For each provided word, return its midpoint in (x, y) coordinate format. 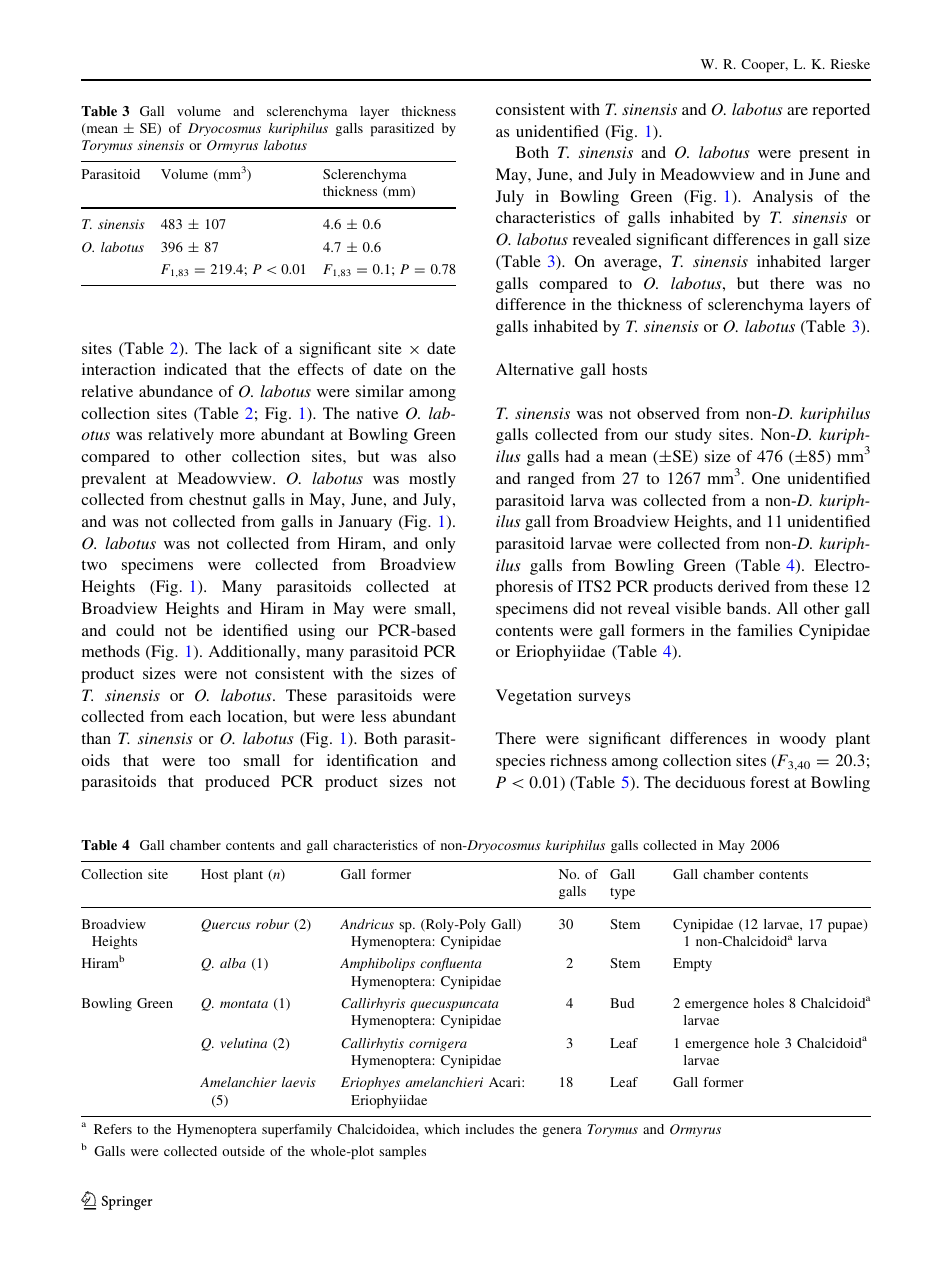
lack (243, 348)
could (135, 630)
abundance (176, 391)
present (824, 155)
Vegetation (534, 697)
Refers (113, 1129)
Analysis (783, 198)
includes (489, 1129)
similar (380, 391)
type (622, 893)
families (764, 630)
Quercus (226, 925)
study (693, 436)
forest (769, 782)
